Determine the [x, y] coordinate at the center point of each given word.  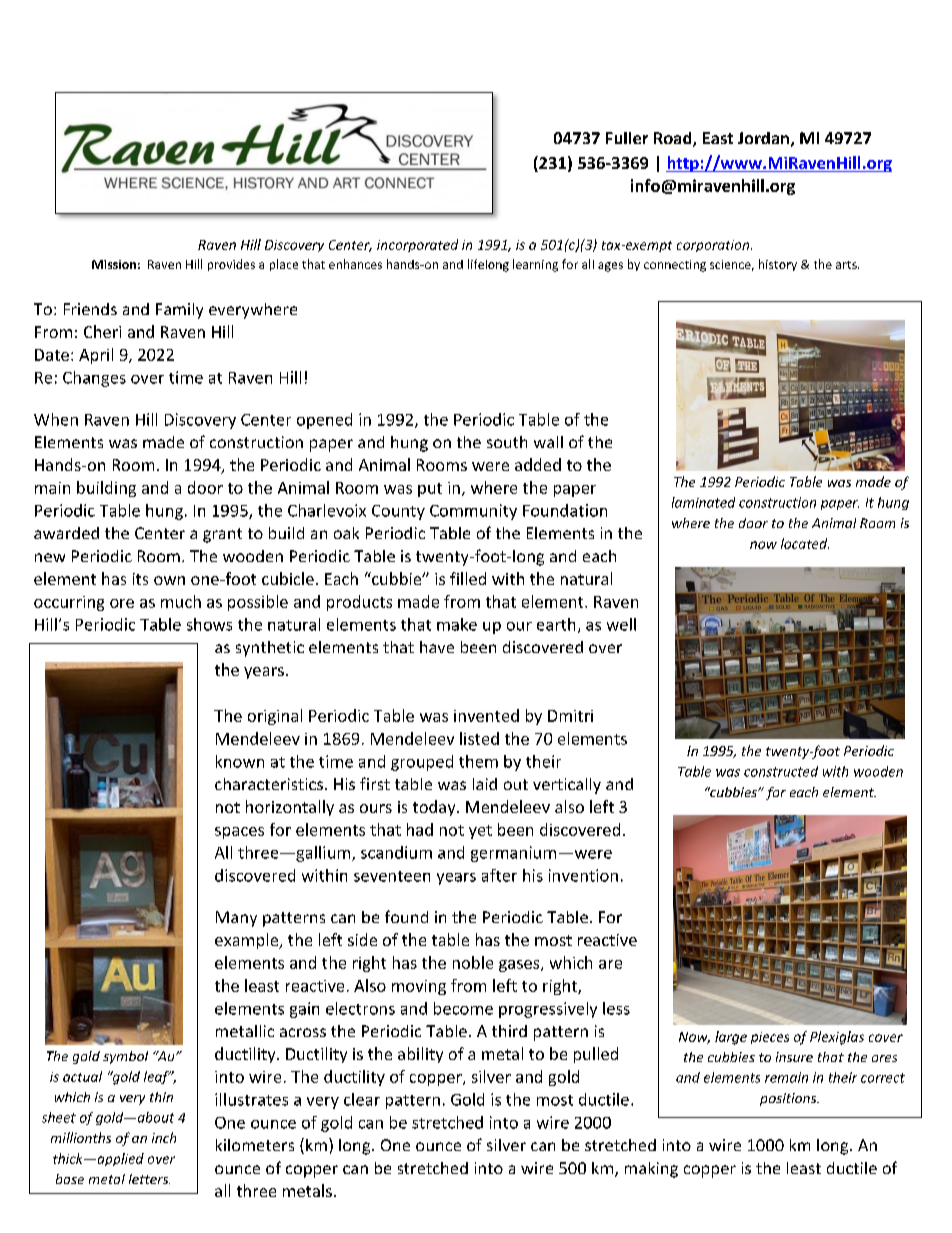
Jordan [763, 138]
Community [473, 512]
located [805, 543]
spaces [239, 833]
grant [222, 535]
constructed [781, 771]
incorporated [417, 245]
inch [164, 1137]
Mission [114, 264]
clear [362, 1099]
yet [480, 832]
